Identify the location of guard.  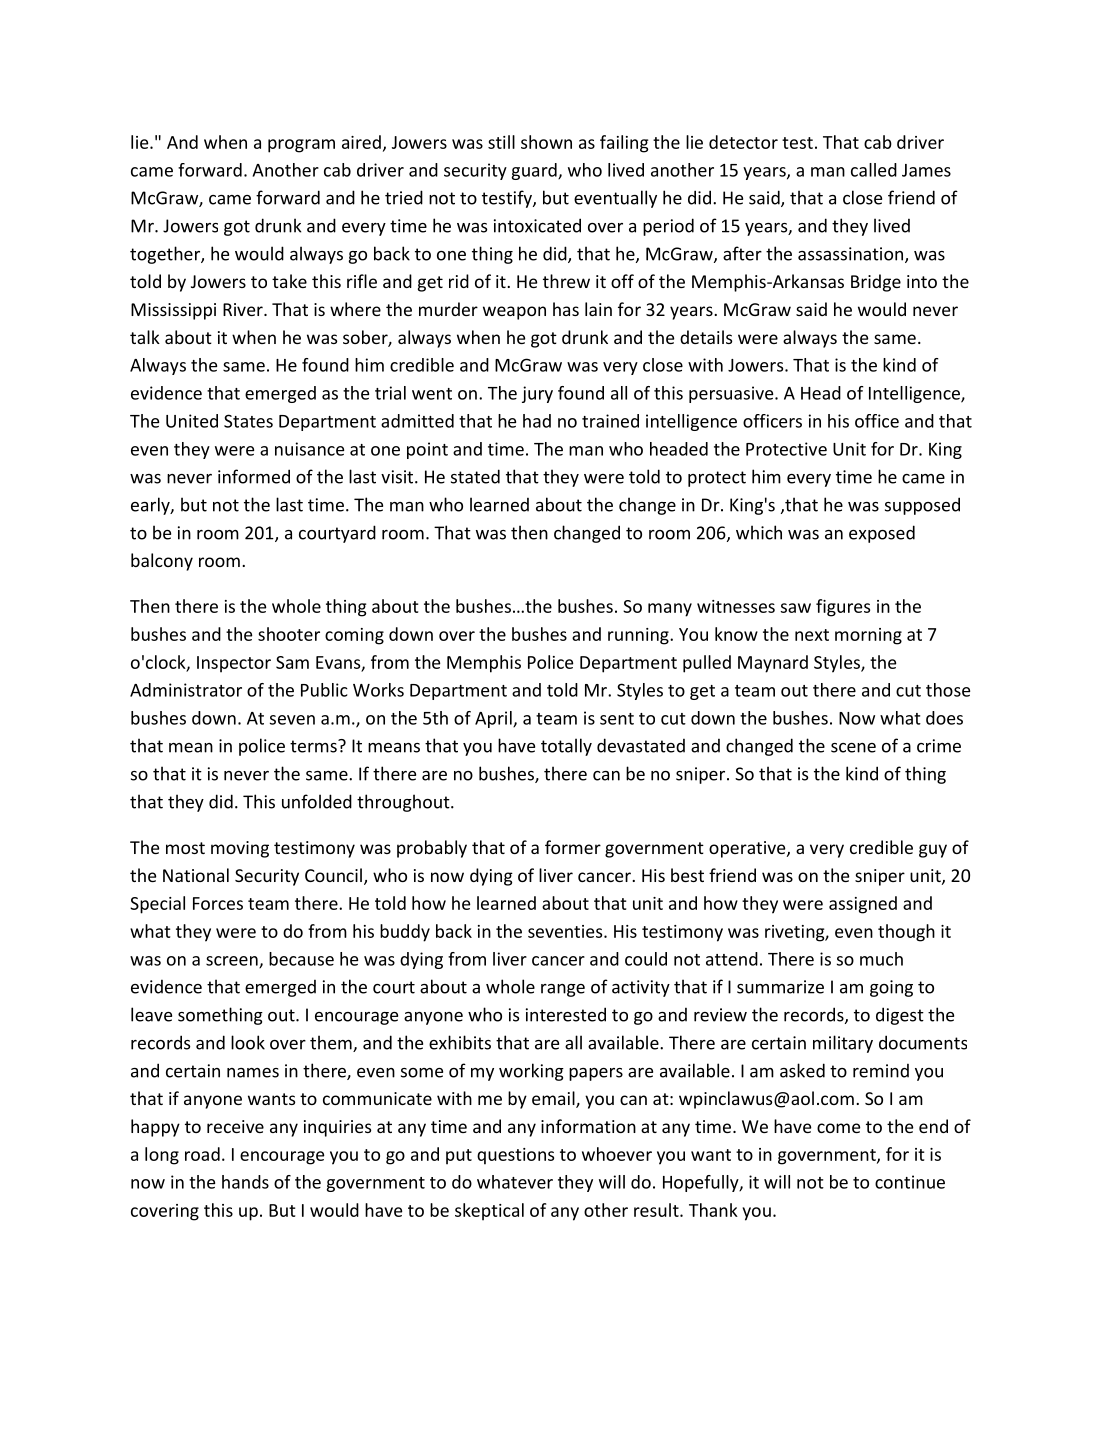
(535, 171).
